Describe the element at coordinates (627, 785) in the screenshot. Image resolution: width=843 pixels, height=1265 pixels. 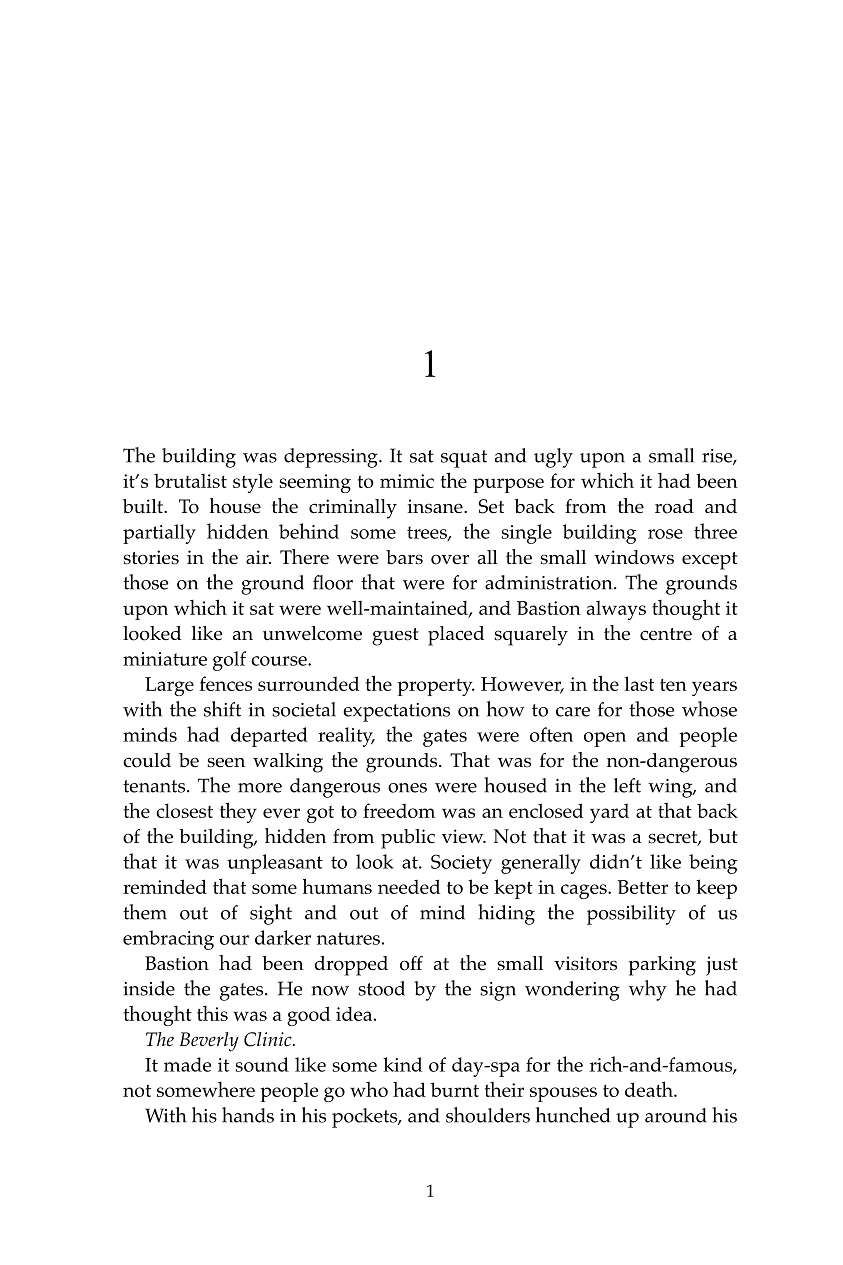
I see `left` at that location.
